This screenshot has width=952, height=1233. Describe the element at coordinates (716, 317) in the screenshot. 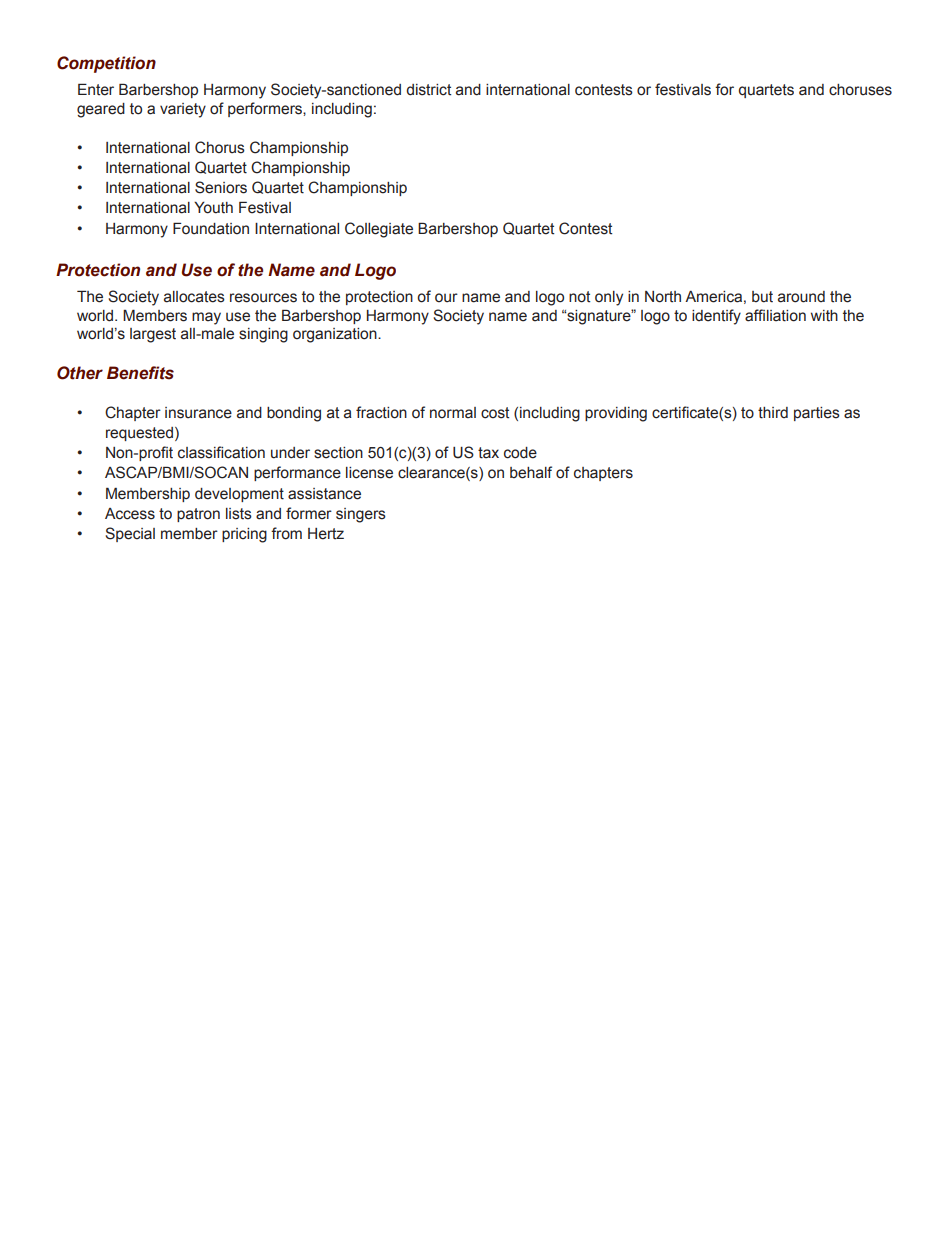

I see `identify` at that location.
